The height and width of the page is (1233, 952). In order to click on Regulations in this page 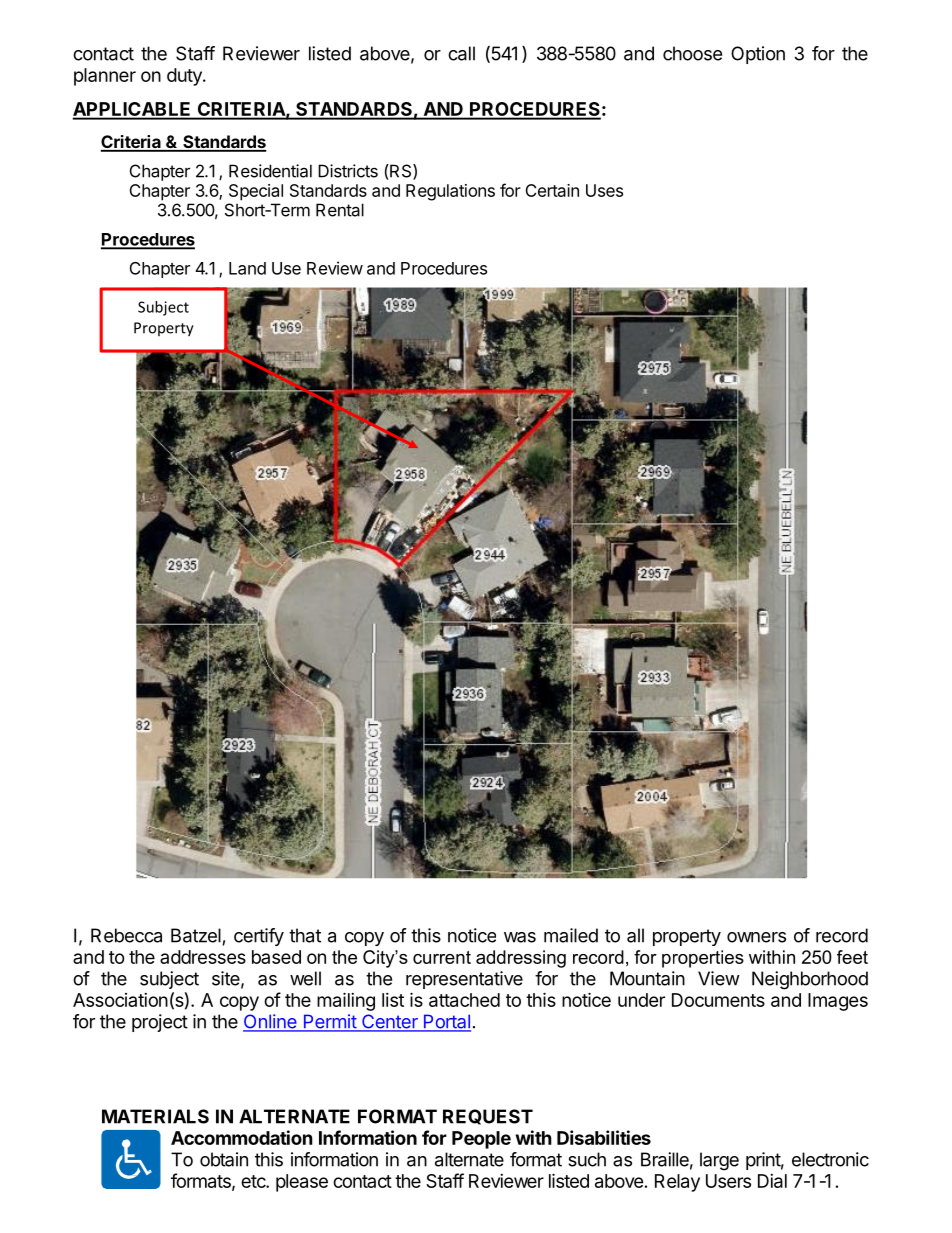, I will do `click(450, 192)`.
